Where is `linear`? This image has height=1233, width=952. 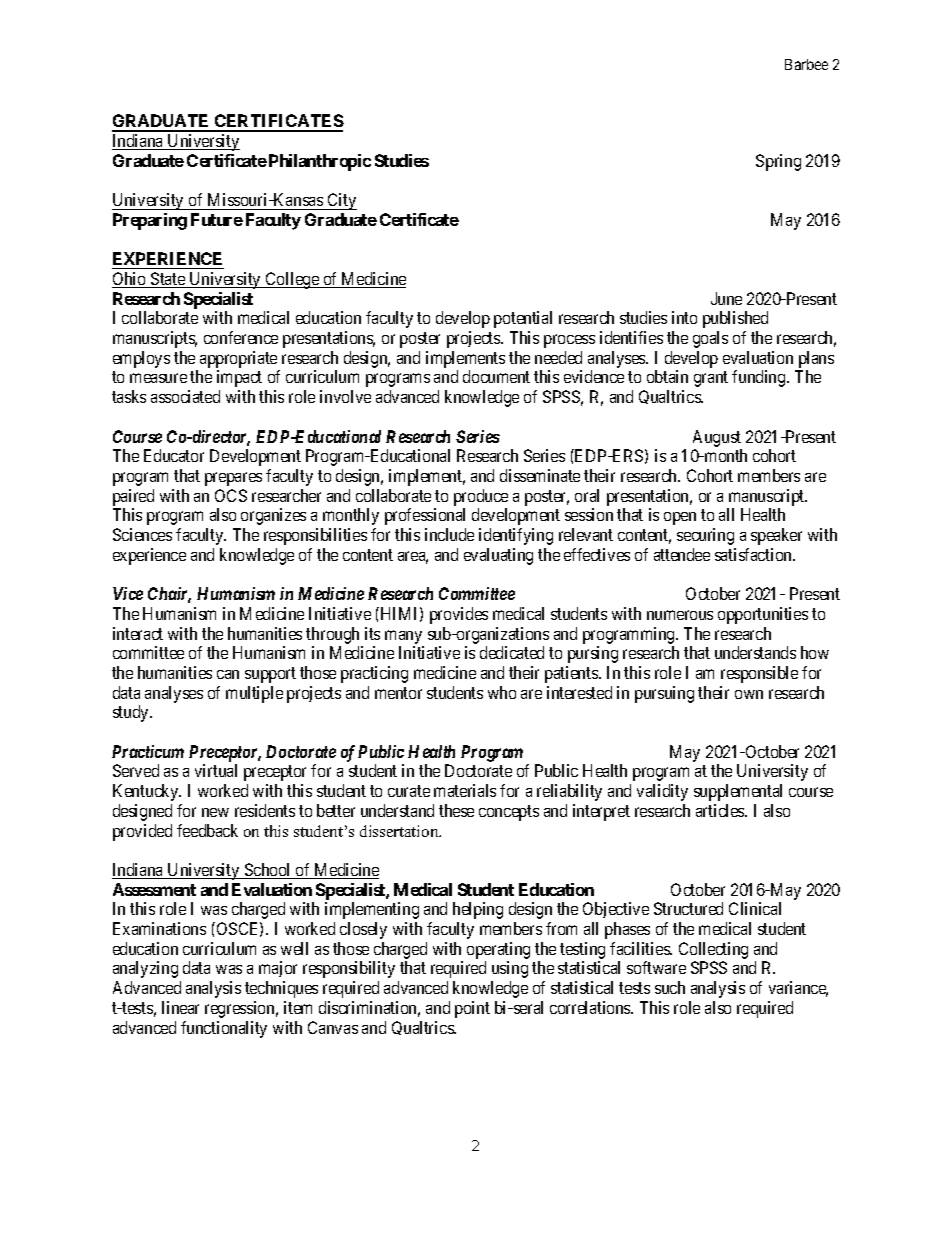 linear is located at coordinates (180, 1007).
